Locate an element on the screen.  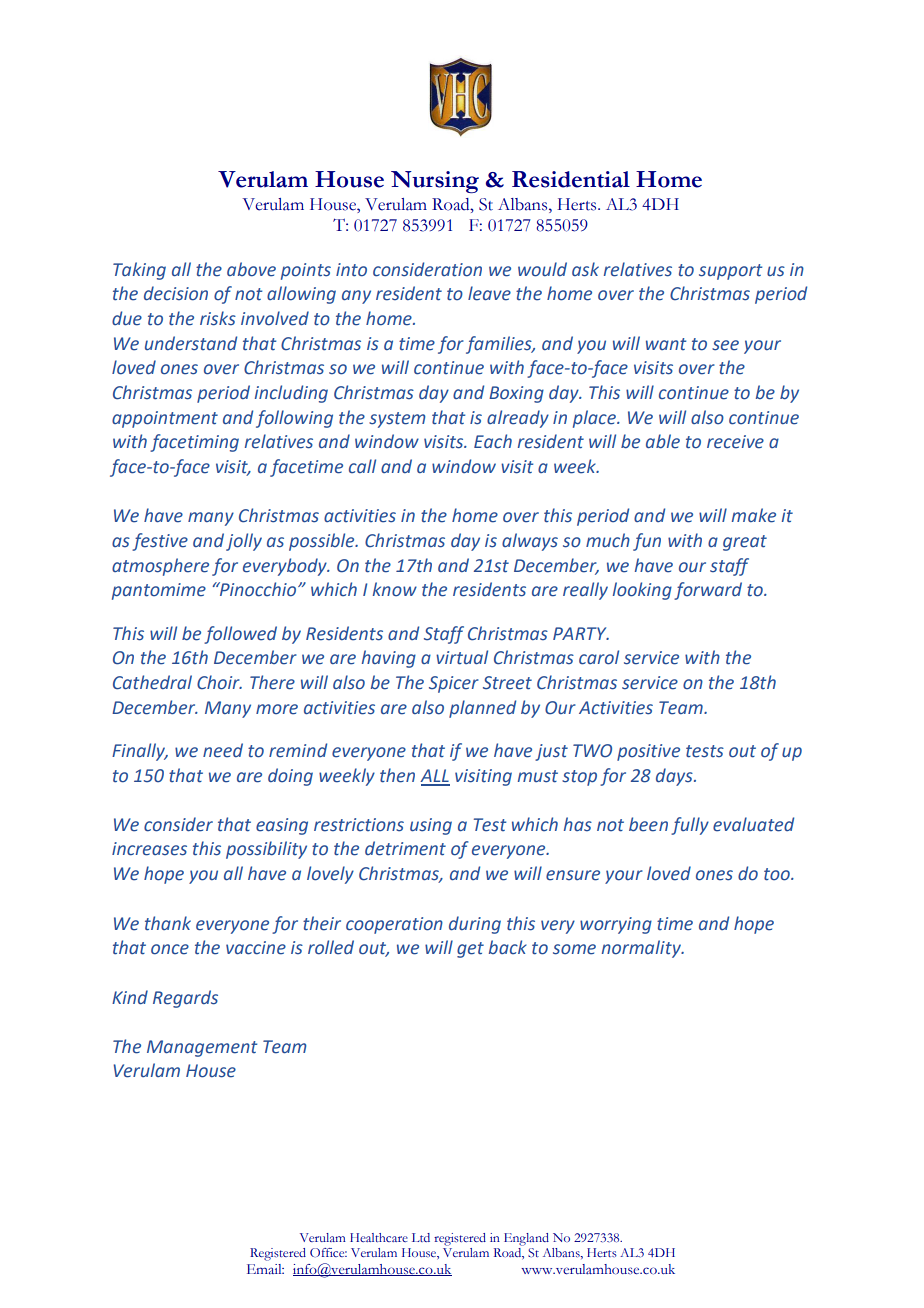
England is located at coordinates (526, 1239).
